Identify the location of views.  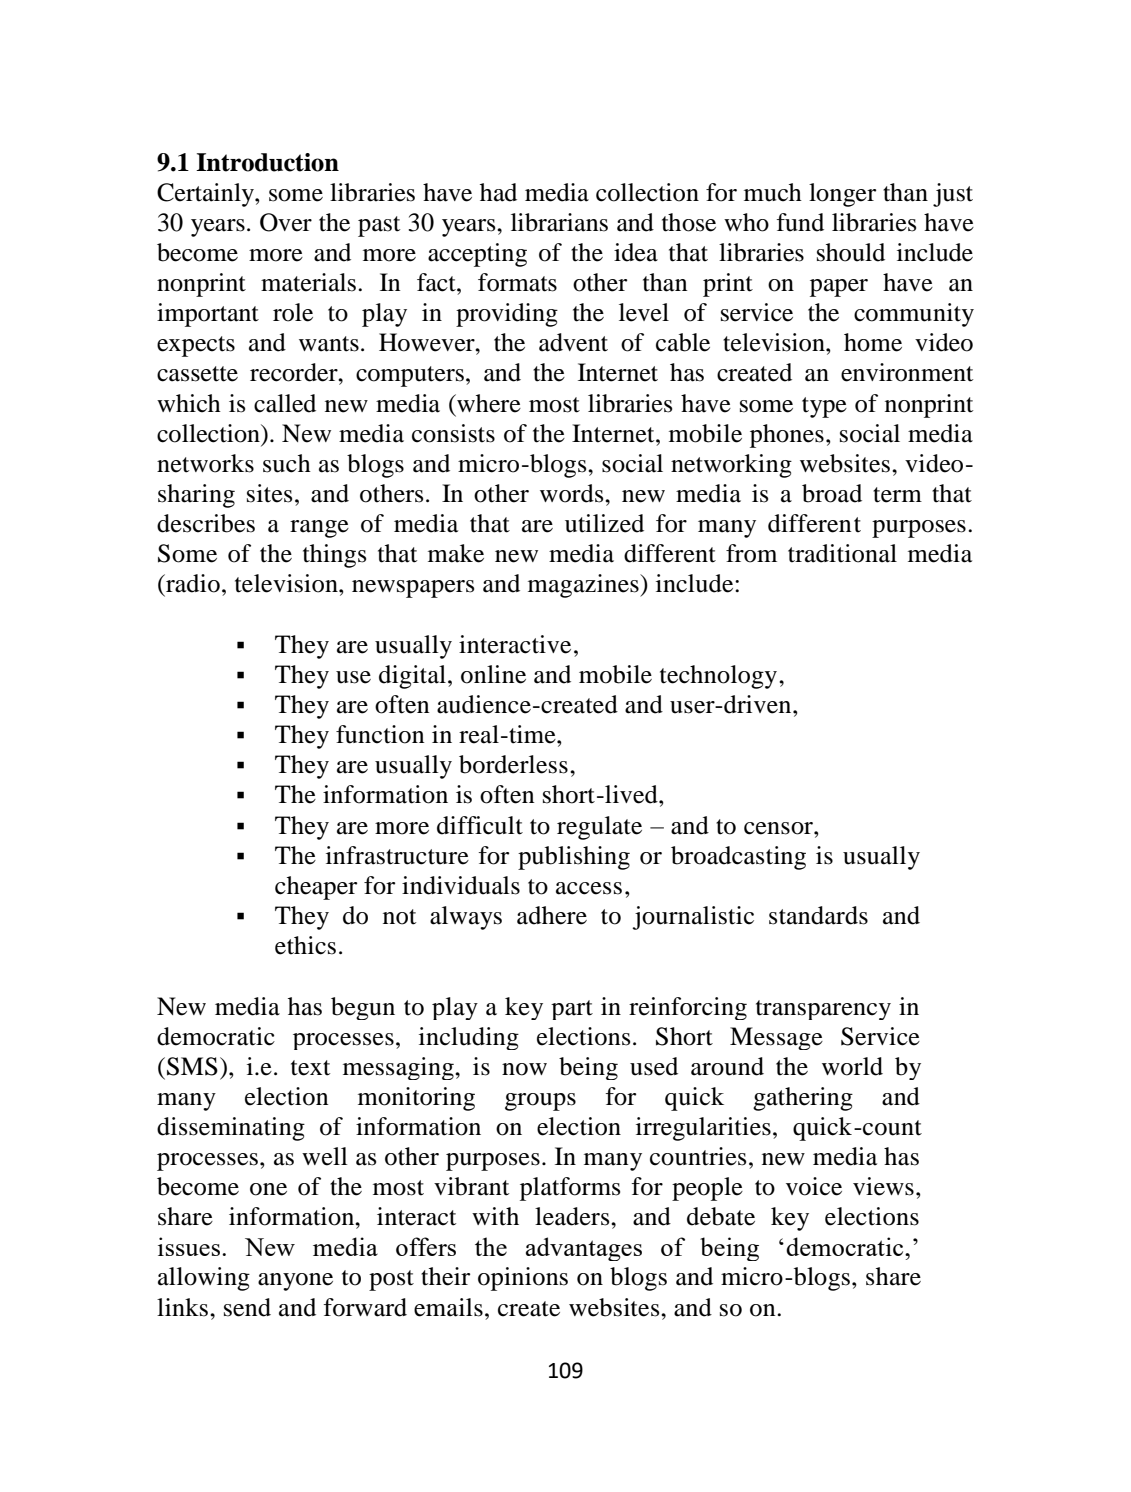
(883, 1186).
